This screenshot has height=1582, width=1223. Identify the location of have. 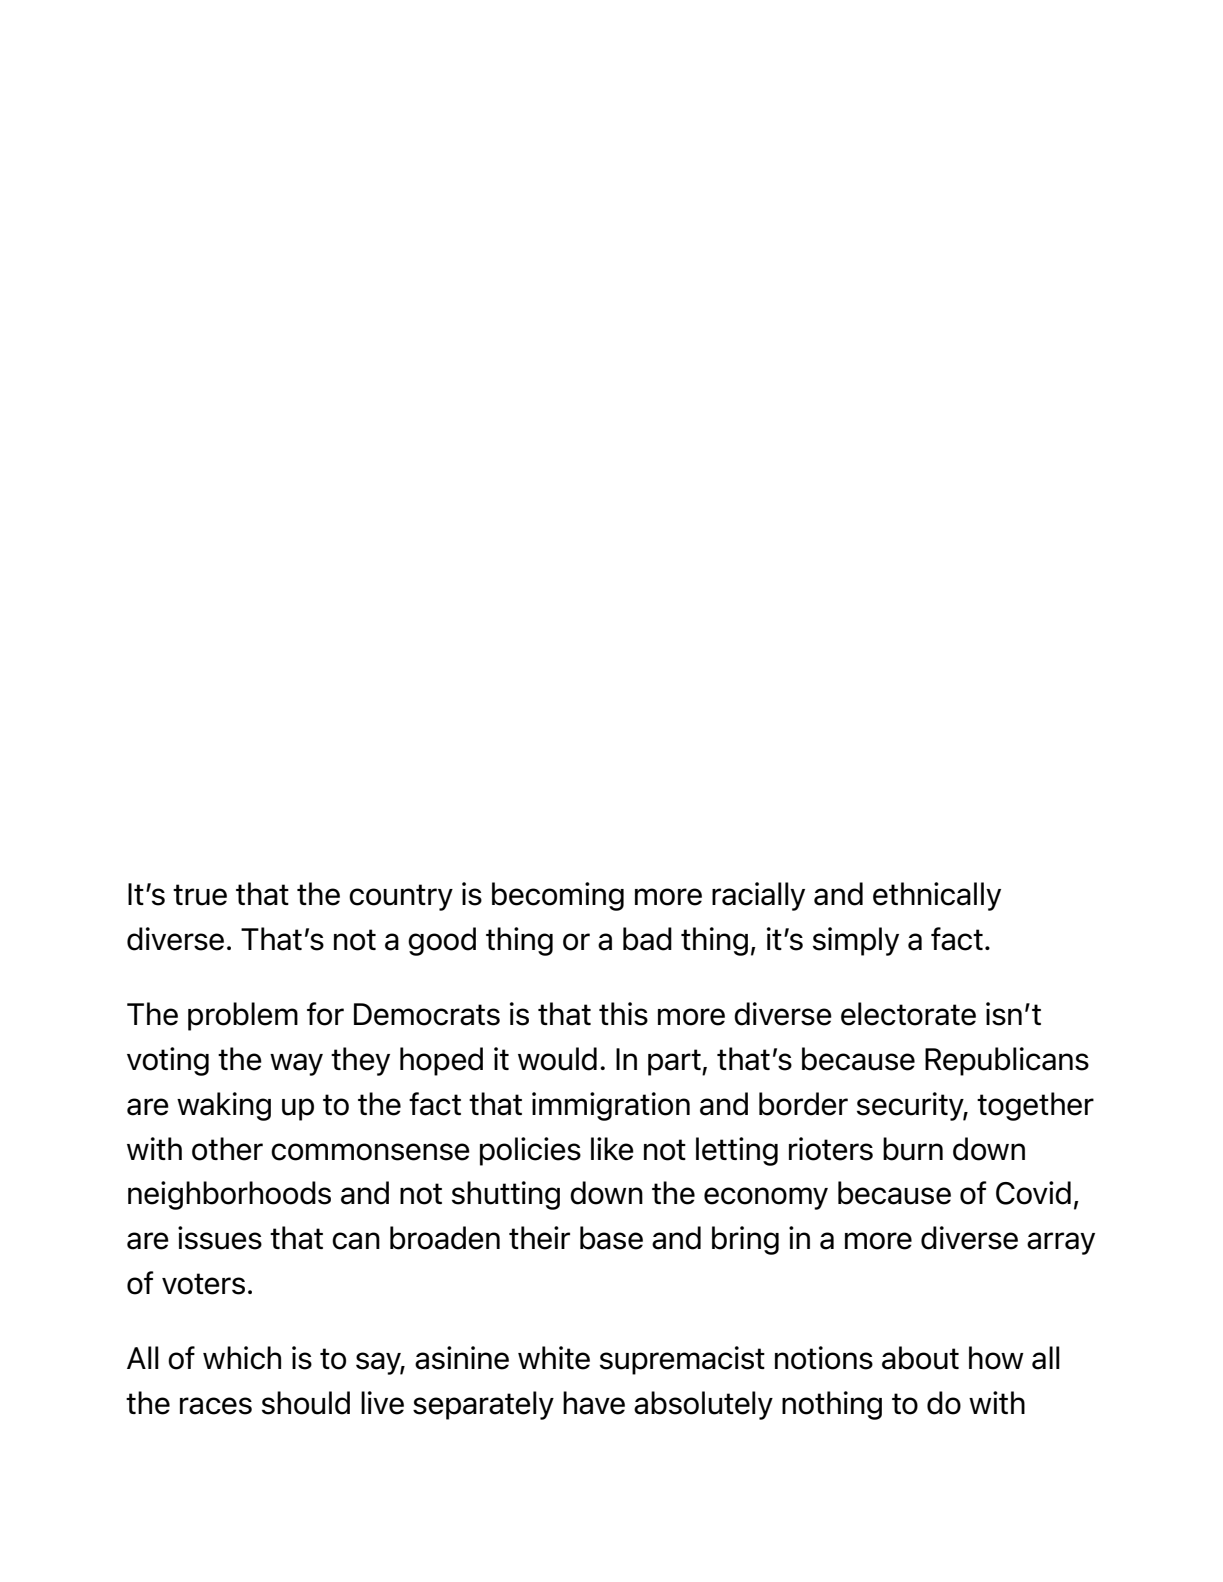
(594, 1403).
